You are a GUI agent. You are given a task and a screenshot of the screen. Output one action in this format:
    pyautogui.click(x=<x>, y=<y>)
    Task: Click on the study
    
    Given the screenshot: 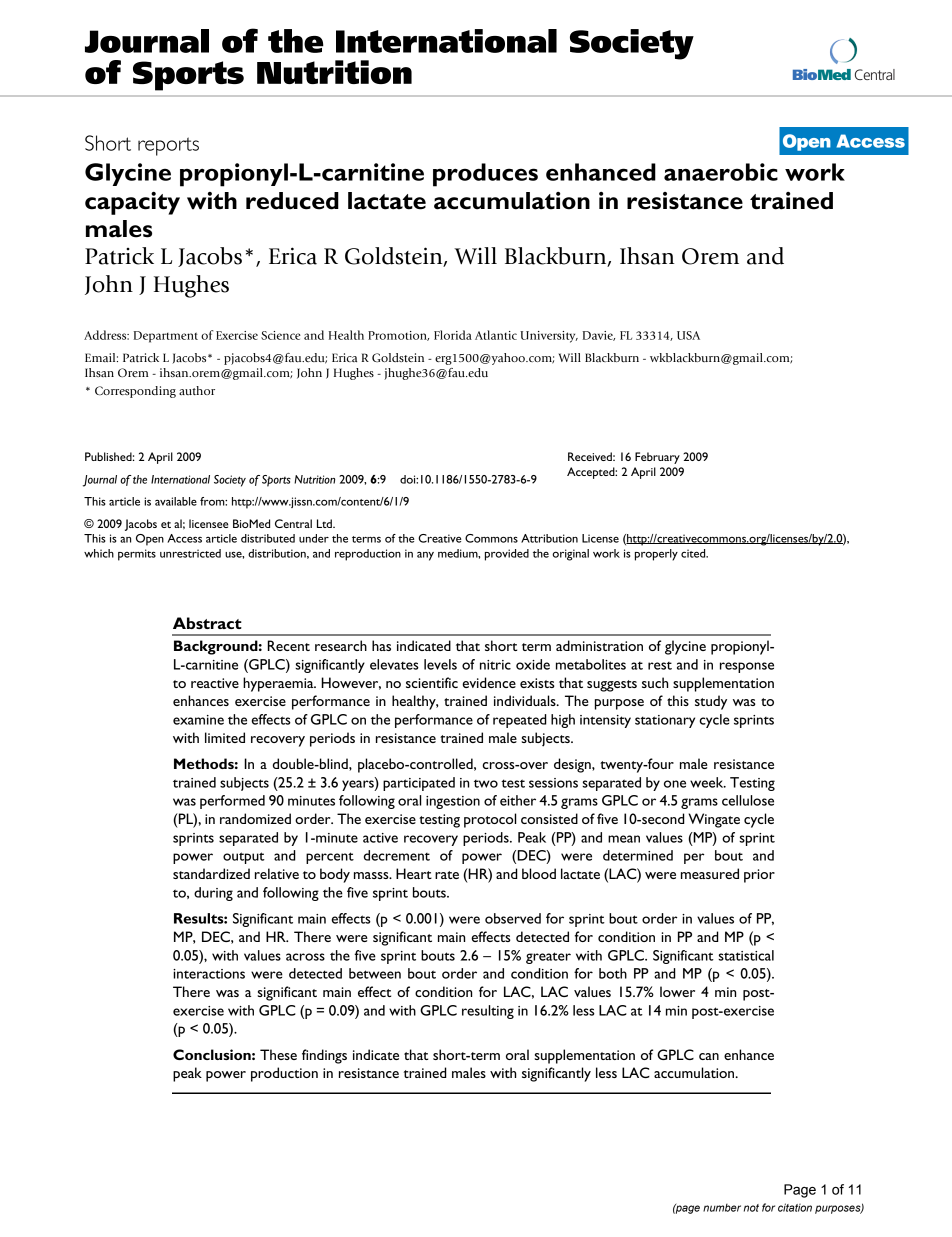 What is the action you would take?
    pyautogui.click(x=711, y=702)
